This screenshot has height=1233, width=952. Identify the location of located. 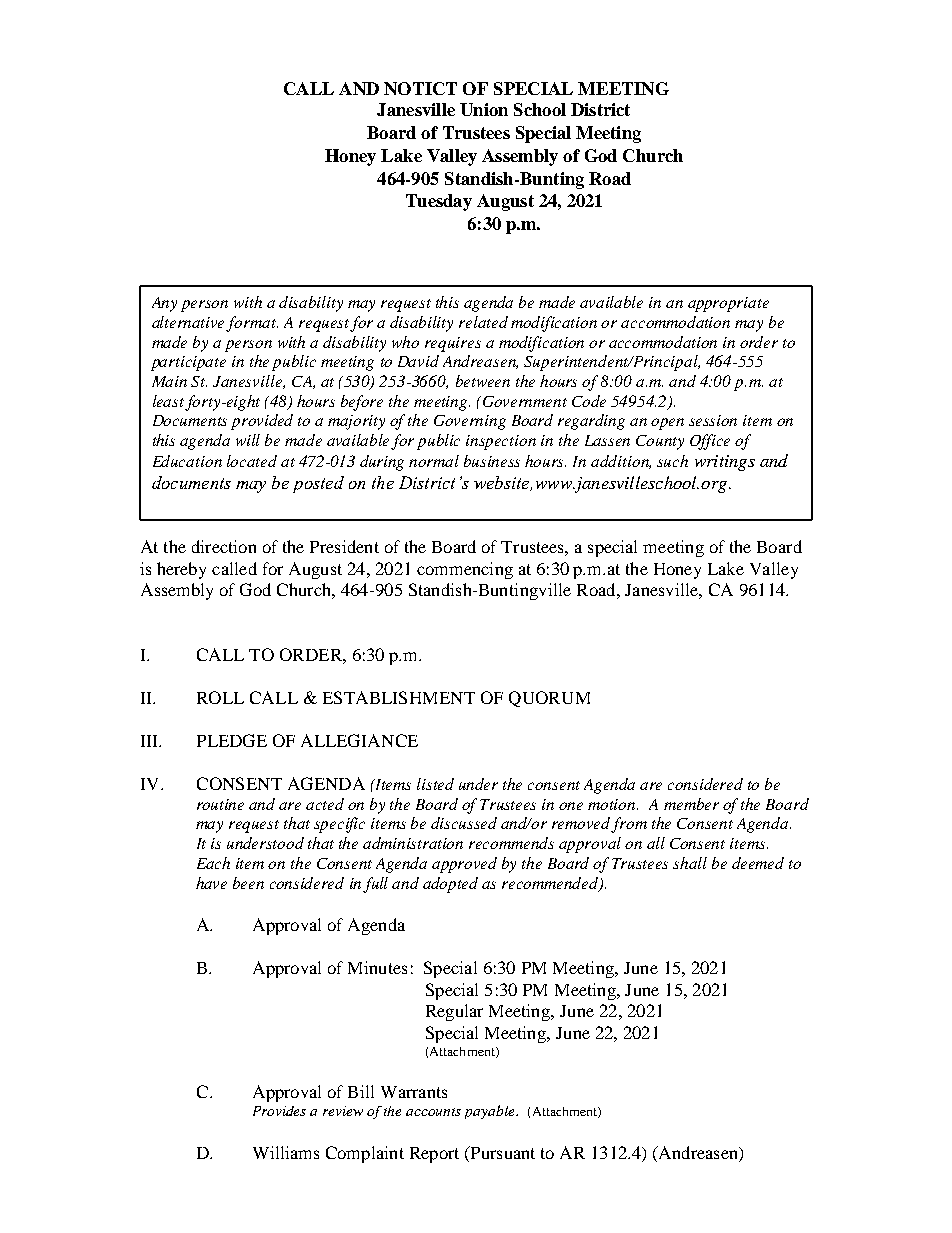
(252, 461).
